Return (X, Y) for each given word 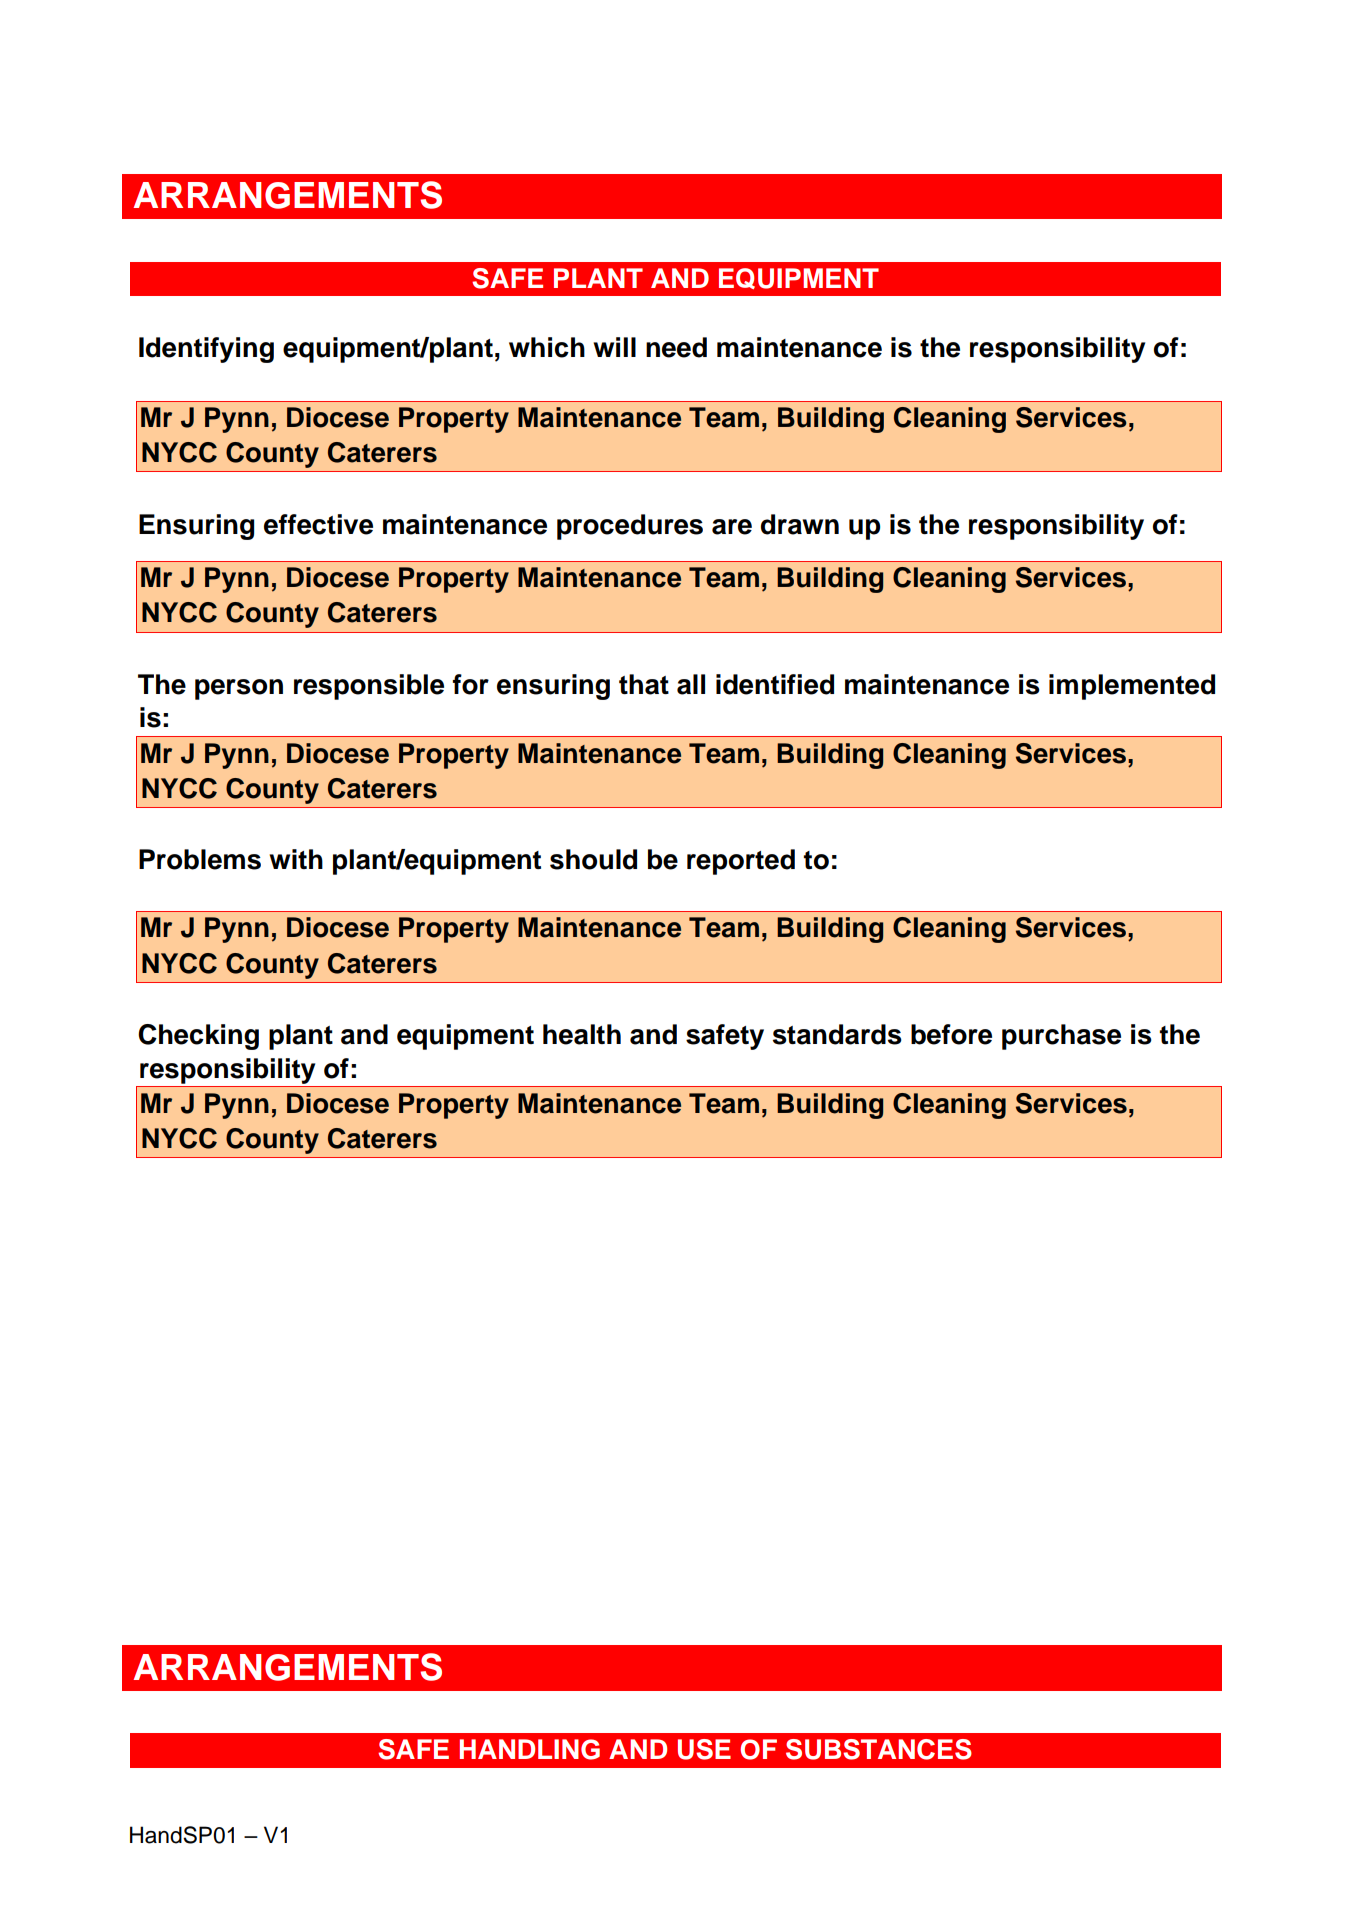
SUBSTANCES (879, 1749)
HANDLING (530, 1749)
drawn (800, 524)
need (676, 347)
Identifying (206, 350)
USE (704, 1749)
